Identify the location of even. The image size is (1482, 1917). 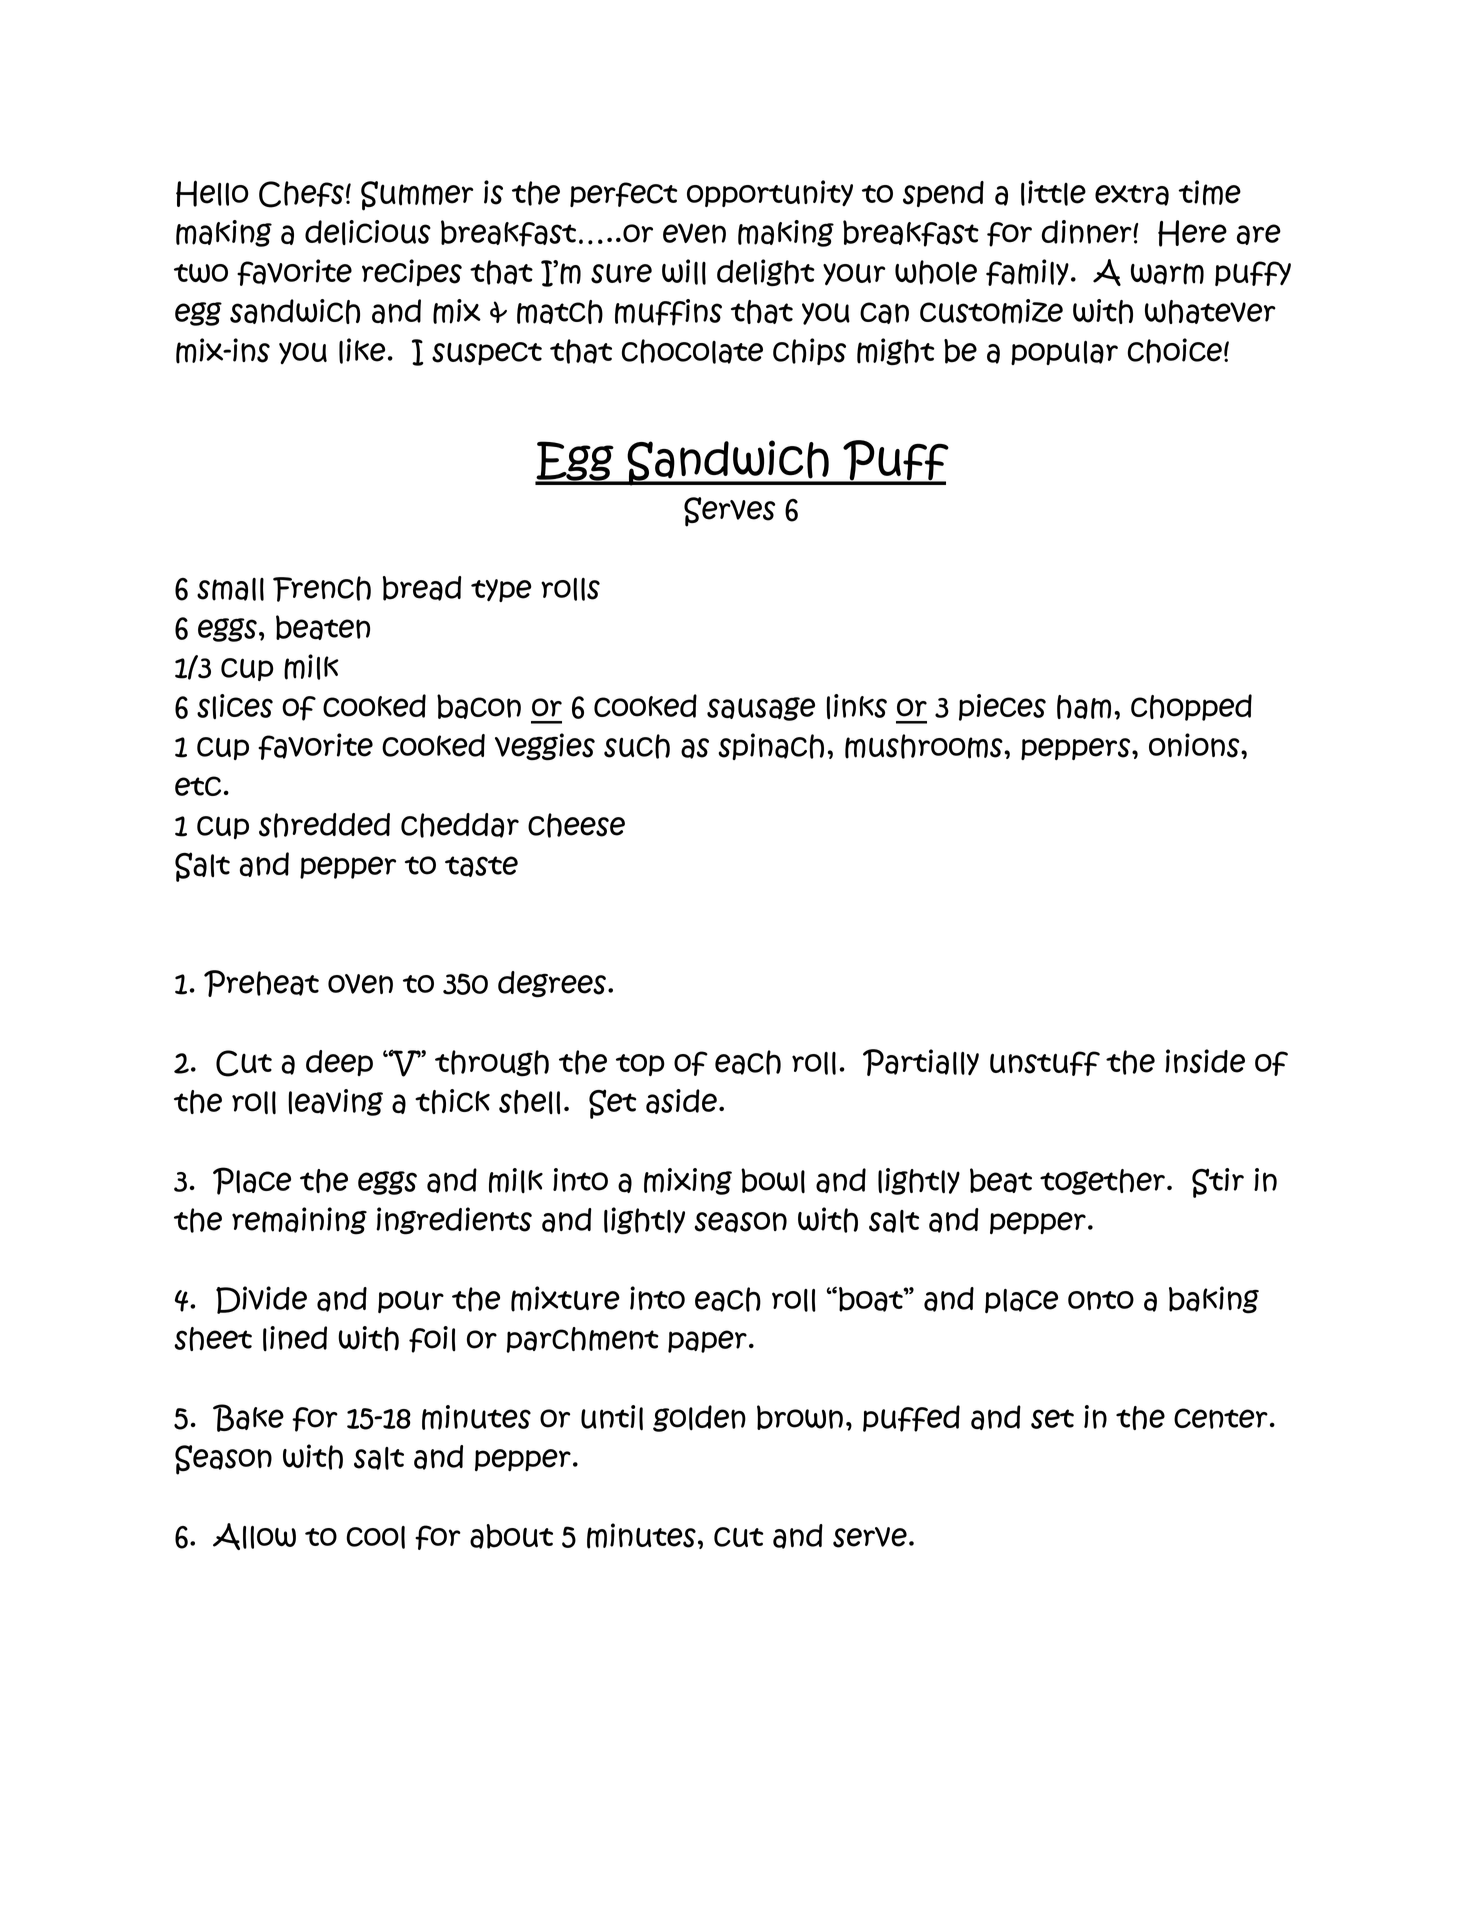
(694, 233).
